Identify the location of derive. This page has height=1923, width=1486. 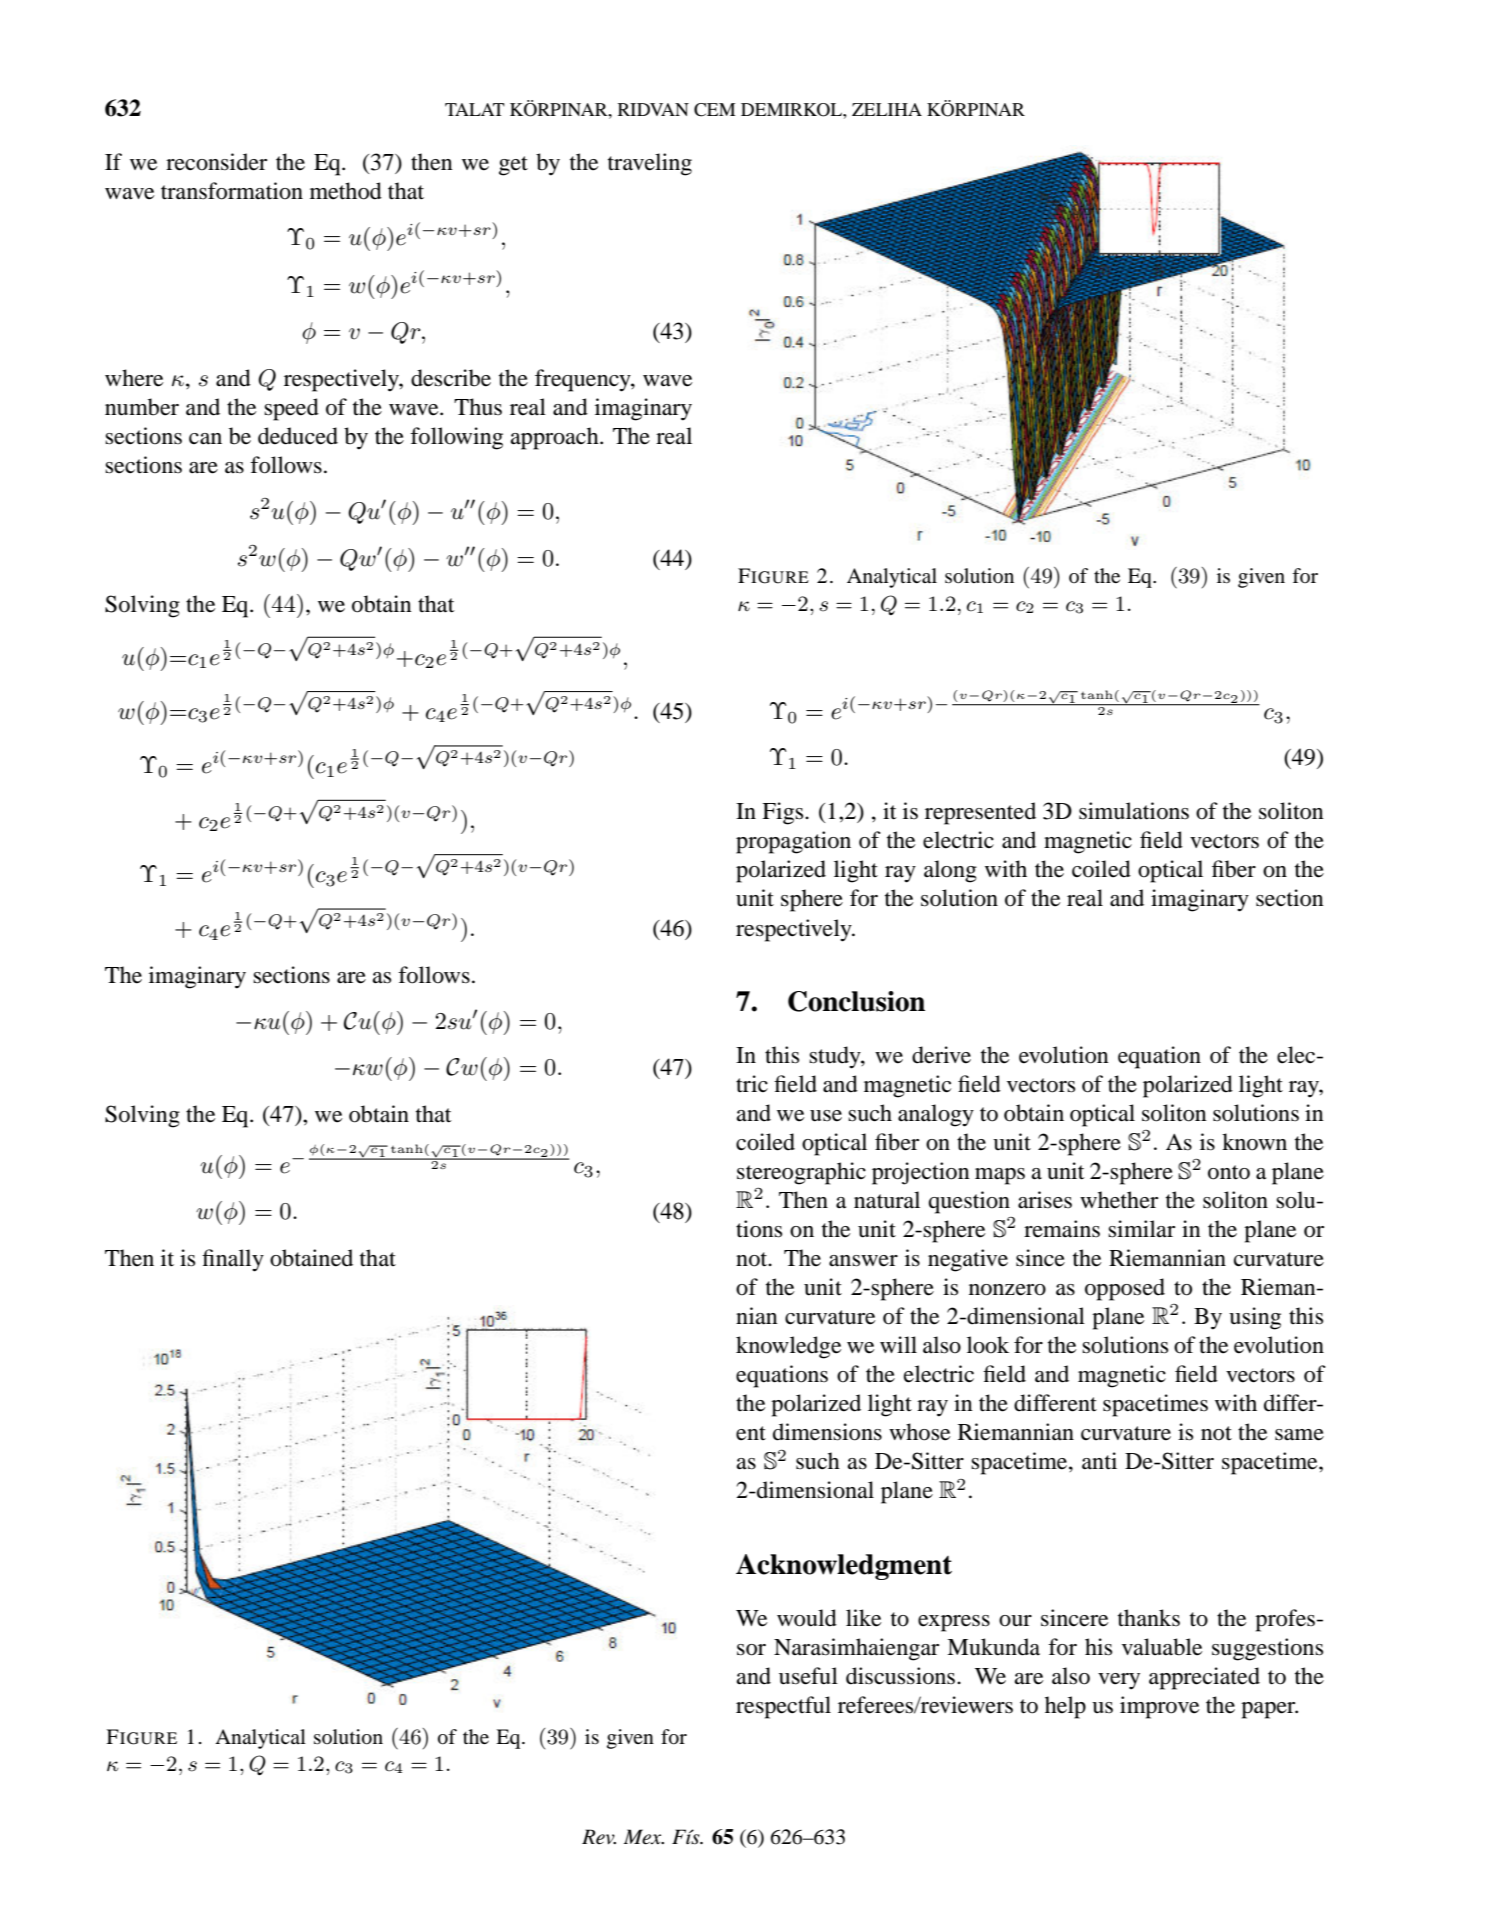
(941, 1055).
